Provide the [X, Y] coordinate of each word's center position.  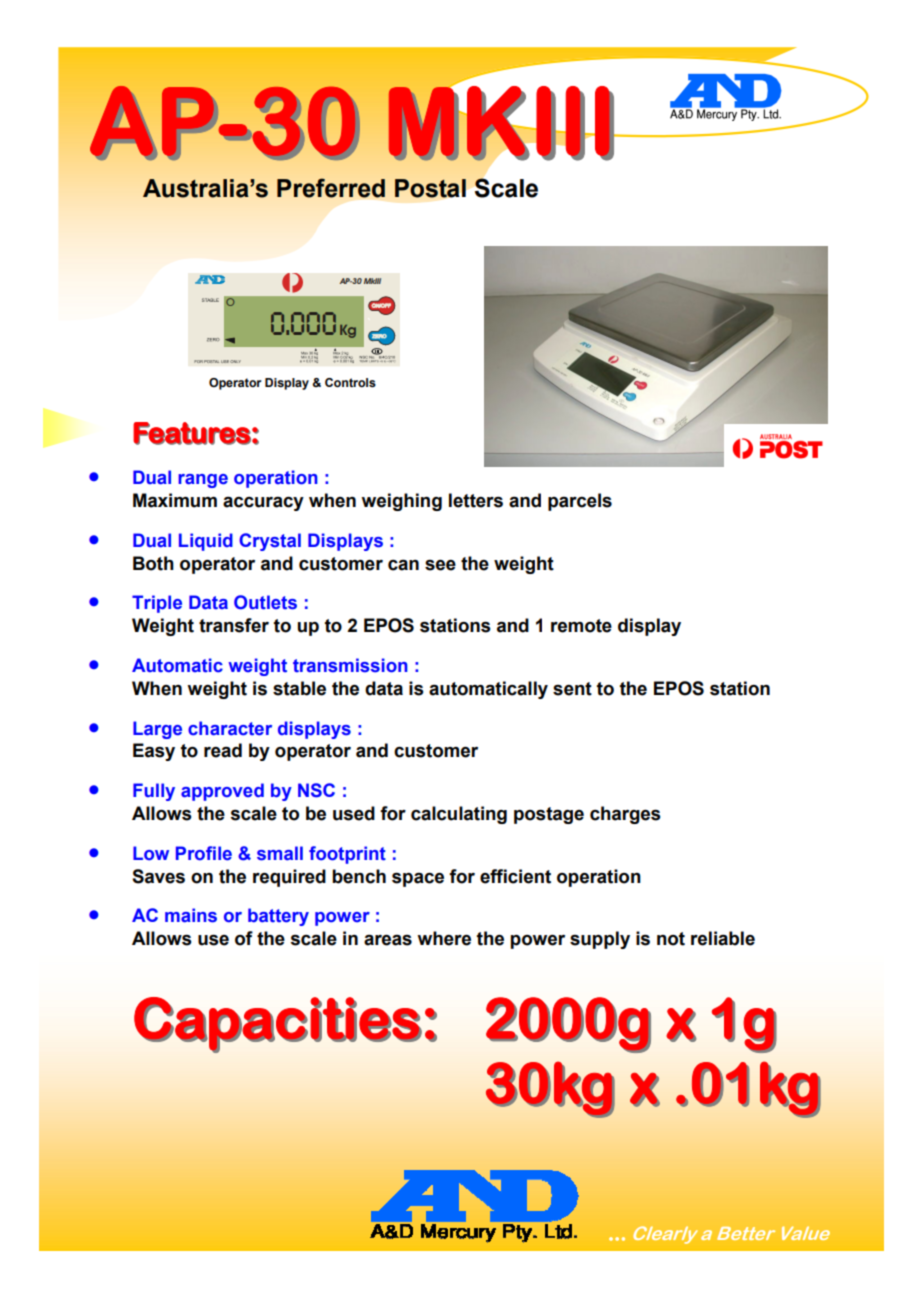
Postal [430, 188]
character [230, 728]
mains [191, 915]
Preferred [331, 188]
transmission [350, 665]
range [203, 481]
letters [476, 500]
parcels [580, 502]
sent [572, 689]
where [444, 938]
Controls [350, 383]
